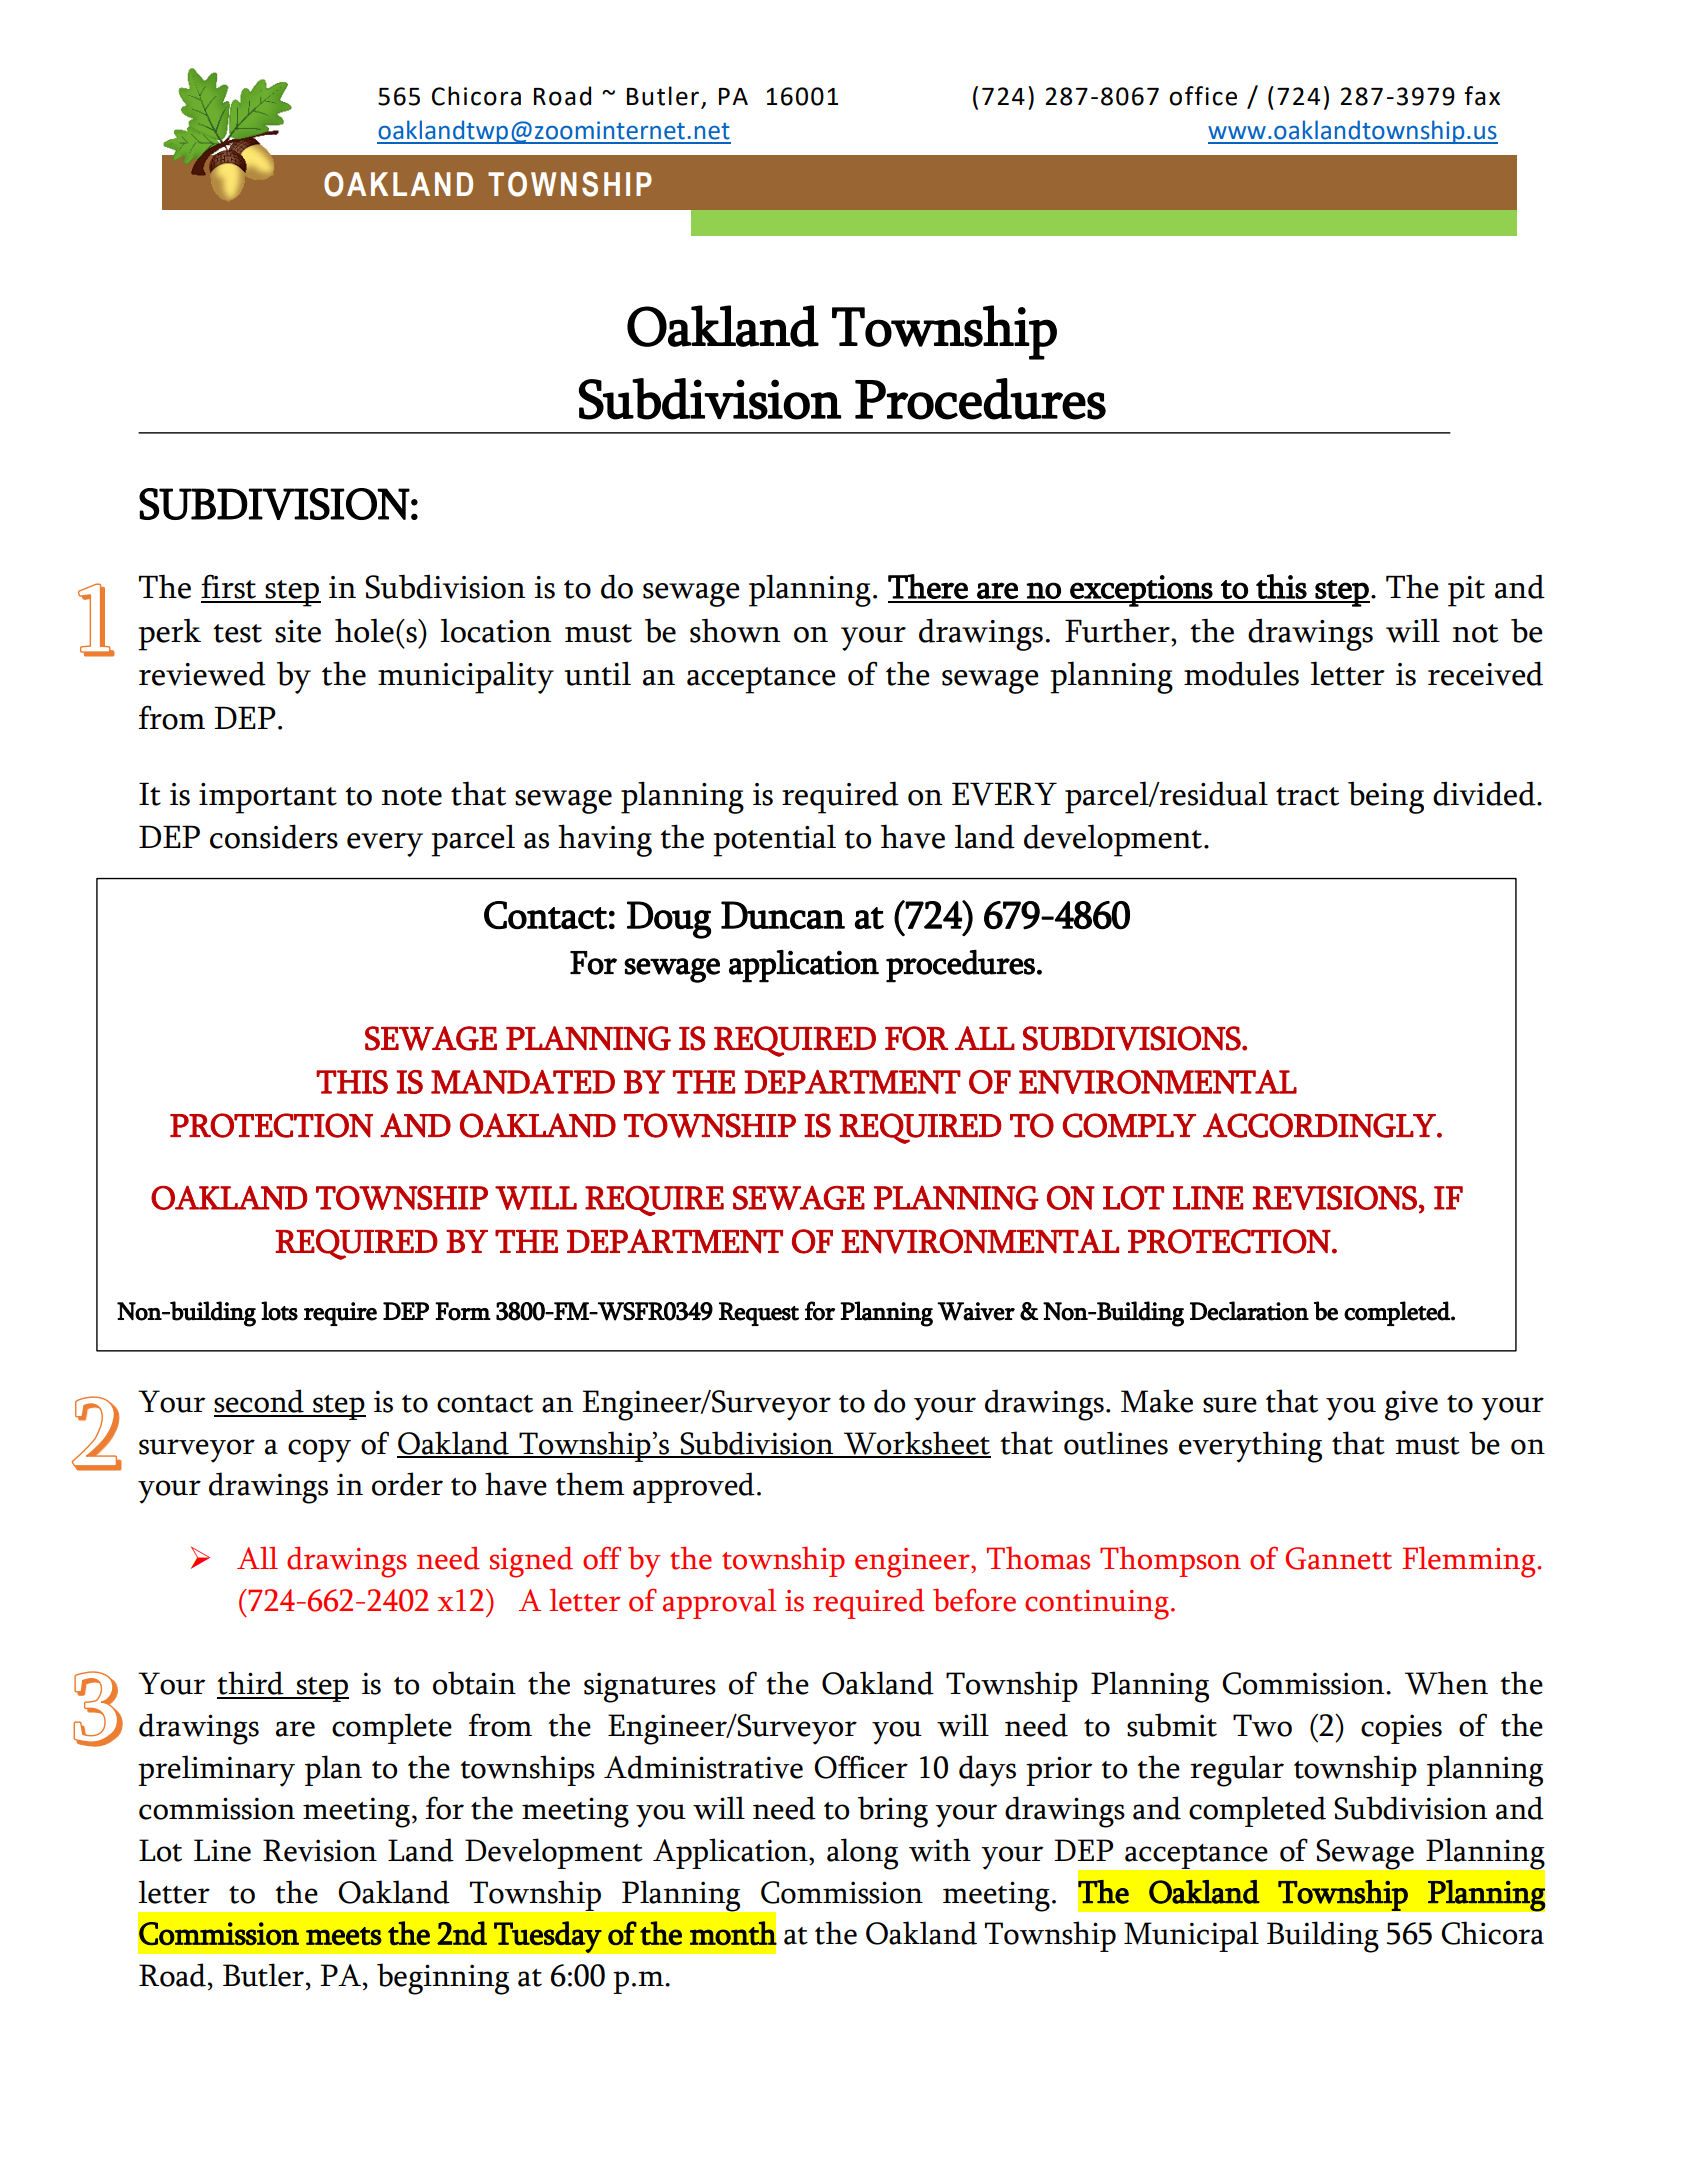 This page has height=2178, width=1683. Describe the element at coordinates (1482, 96) in the page. I see `fax` at that location.
